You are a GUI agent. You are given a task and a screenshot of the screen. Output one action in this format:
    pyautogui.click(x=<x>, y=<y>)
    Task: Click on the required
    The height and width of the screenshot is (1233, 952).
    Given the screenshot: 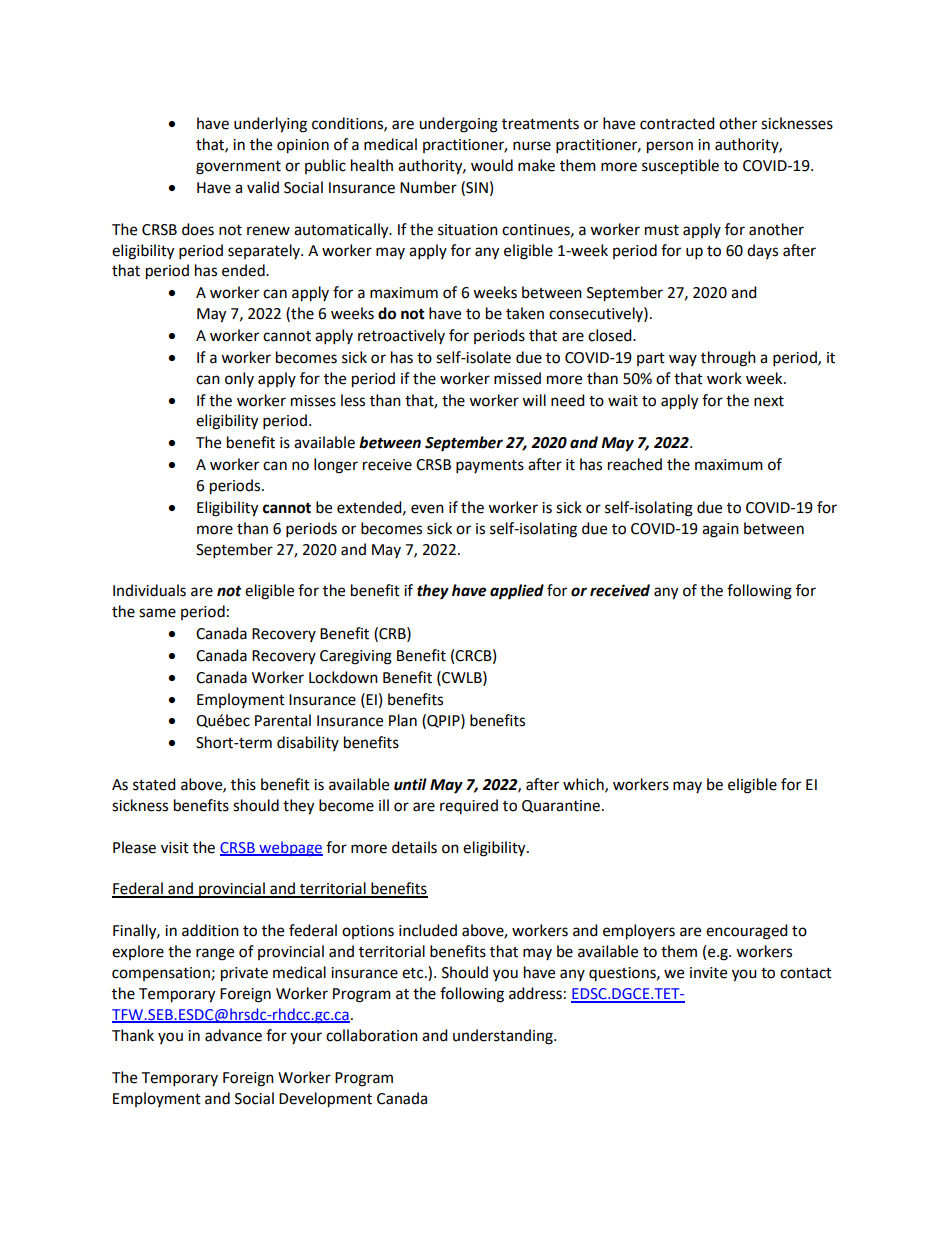 What is the action you would take?
    pyautogui.click(x=469, y=806)
